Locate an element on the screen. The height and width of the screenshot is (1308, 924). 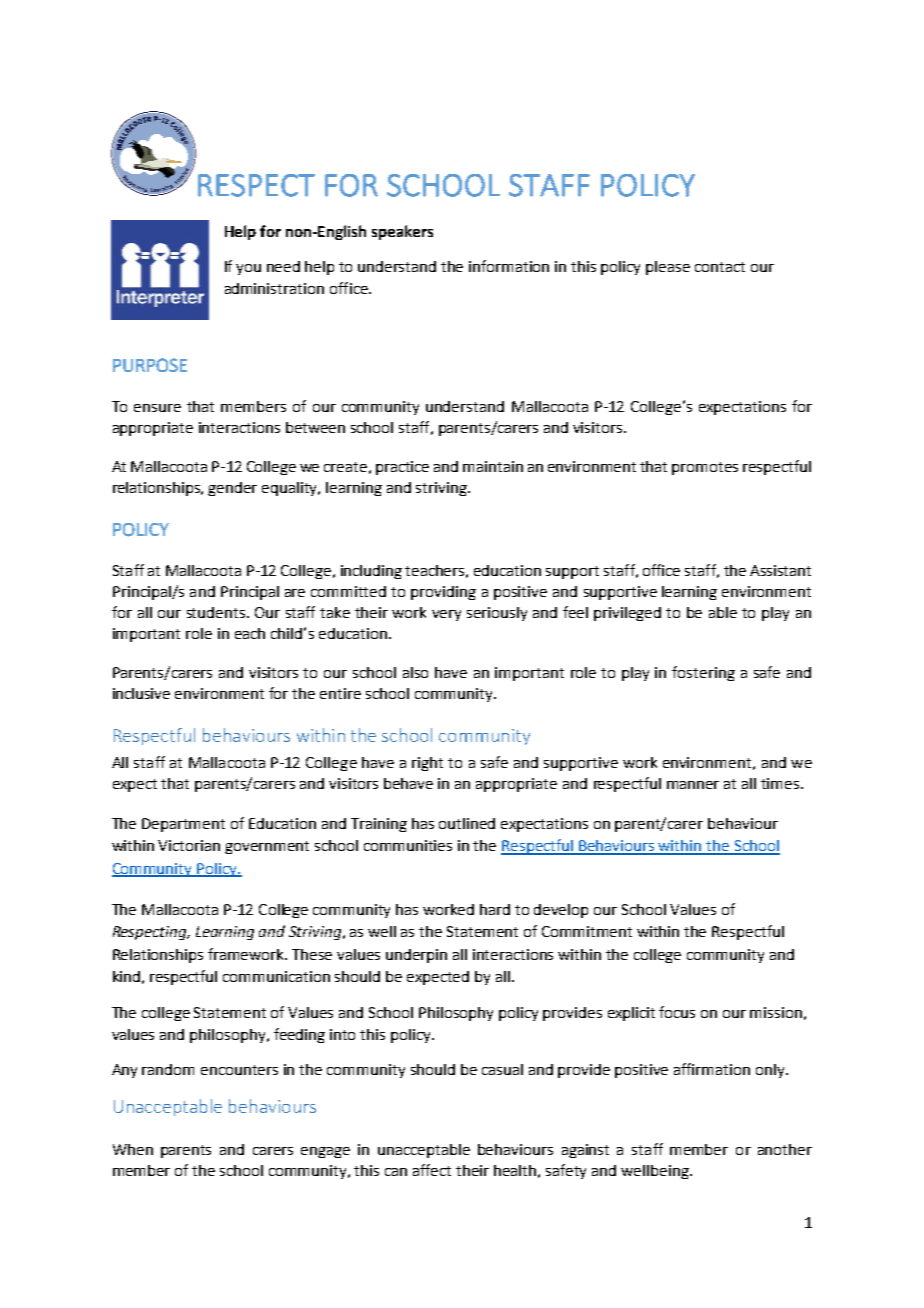
information is located at coordinates (509, 266).
